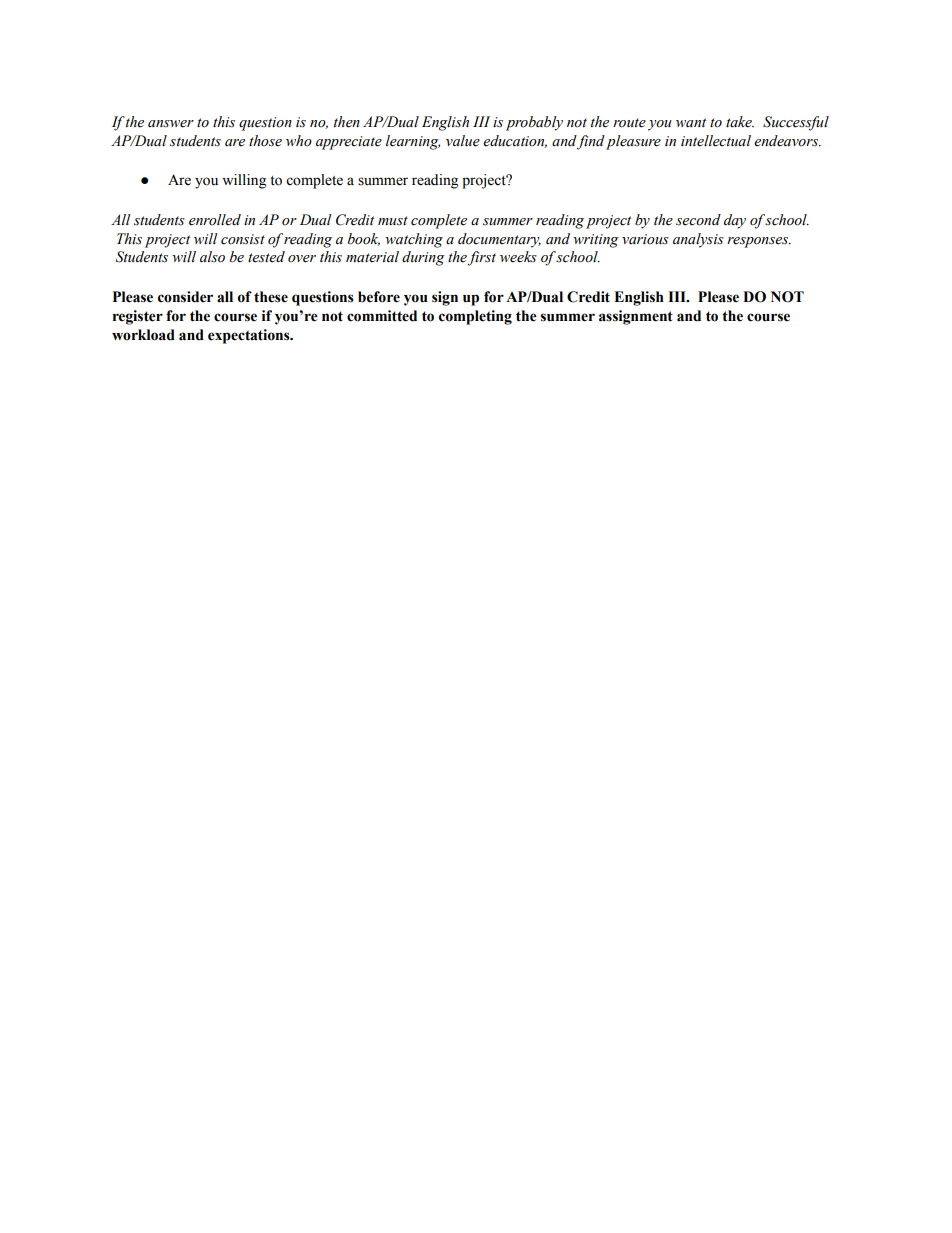  Describe the element at coordinates (215, 220) in the document. I see `enrolled` at that location.
